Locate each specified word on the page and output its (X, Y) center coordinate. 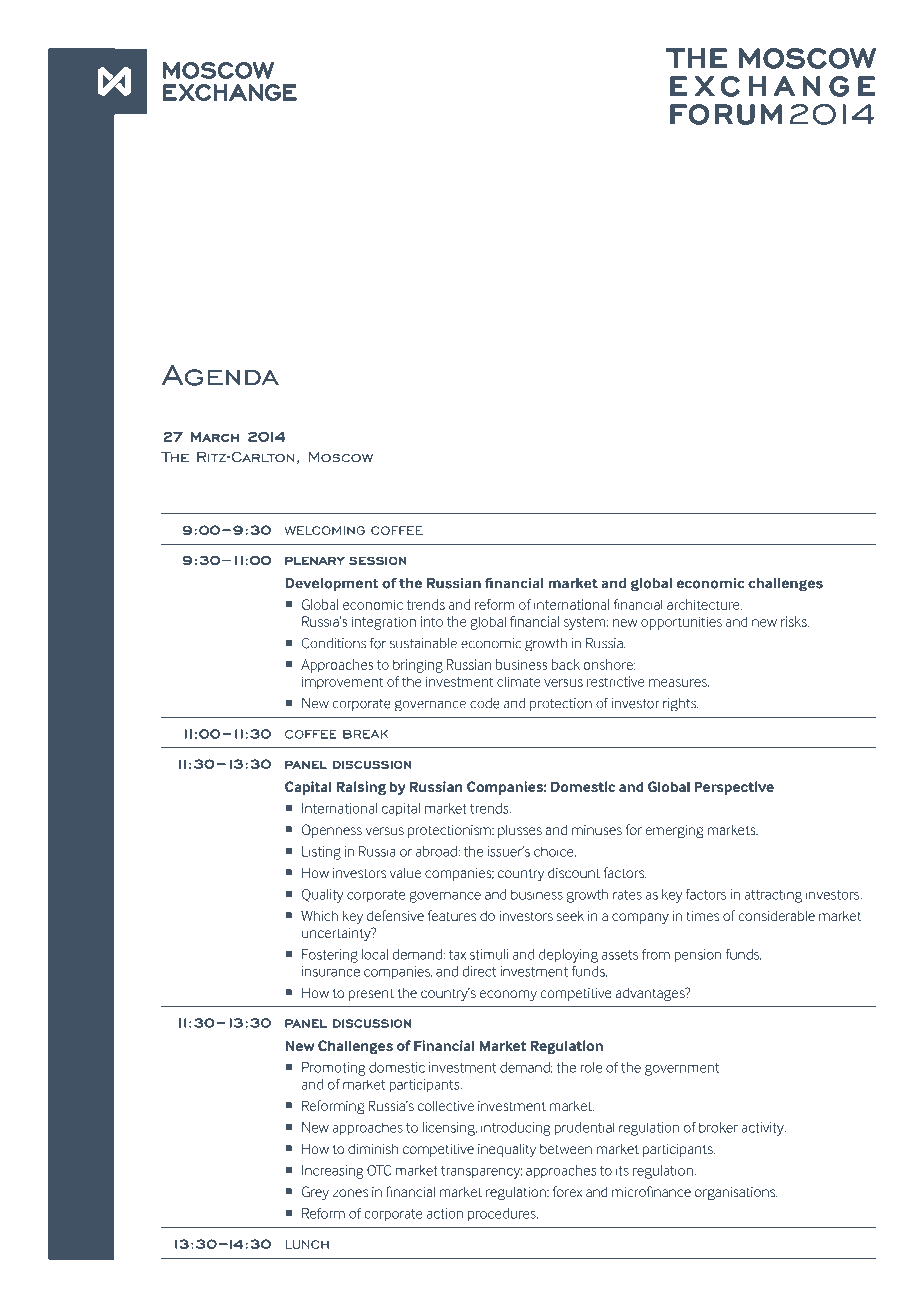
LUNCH (307, 1244)
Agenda (220, 375)
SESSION (377, 560)
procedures (503, 1215)
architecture (704, 604)
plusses (520, 831)
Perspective (734, 788)
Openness (332, 831)
